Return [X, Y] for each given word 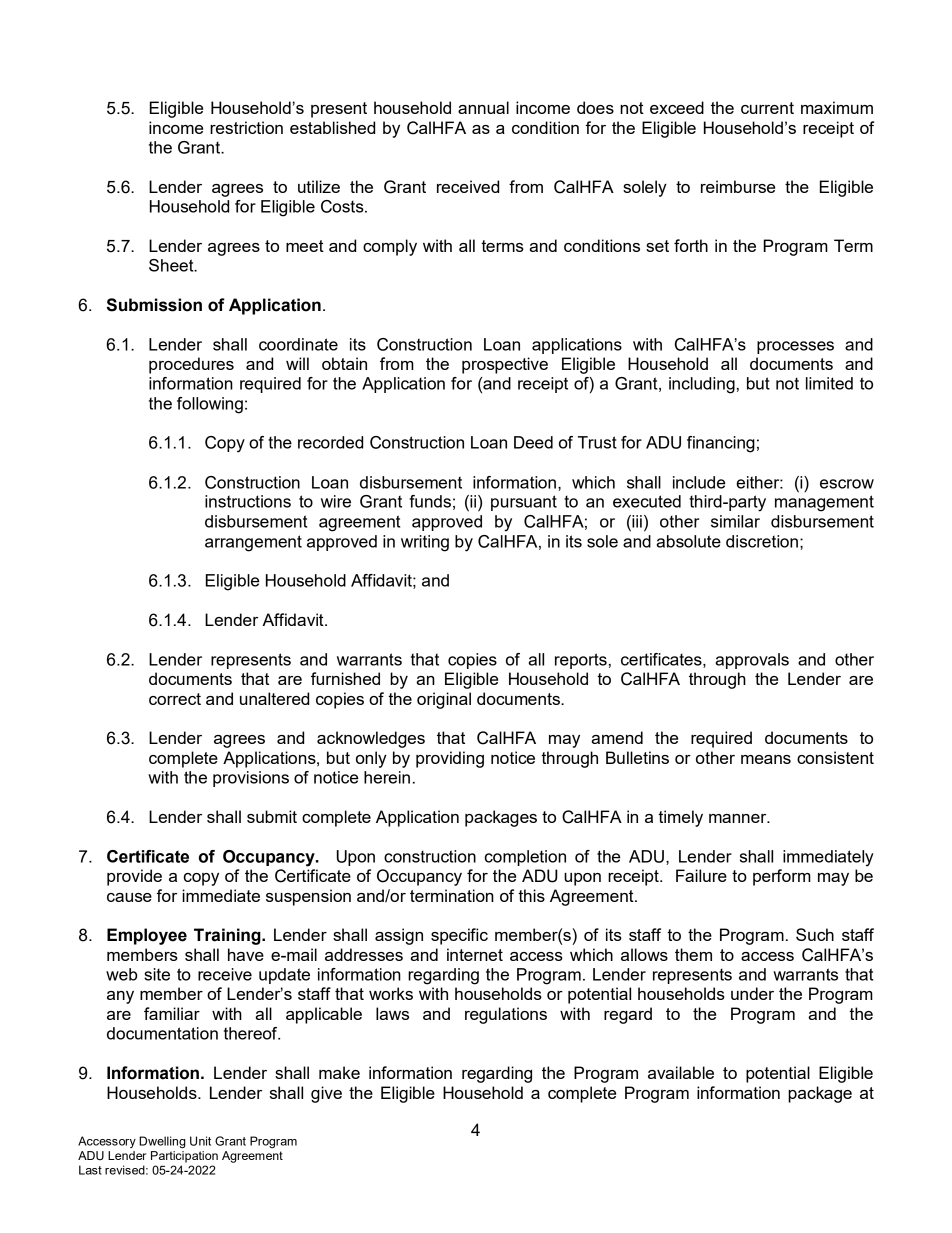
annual [483, 107]
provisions [251, 779]
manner [739, 818]
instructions [248, 501]
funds [430, 501]
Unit [200, 1141]
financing [721, 444]
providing [450, 759]
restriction [246, 127]
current [767, 108]
